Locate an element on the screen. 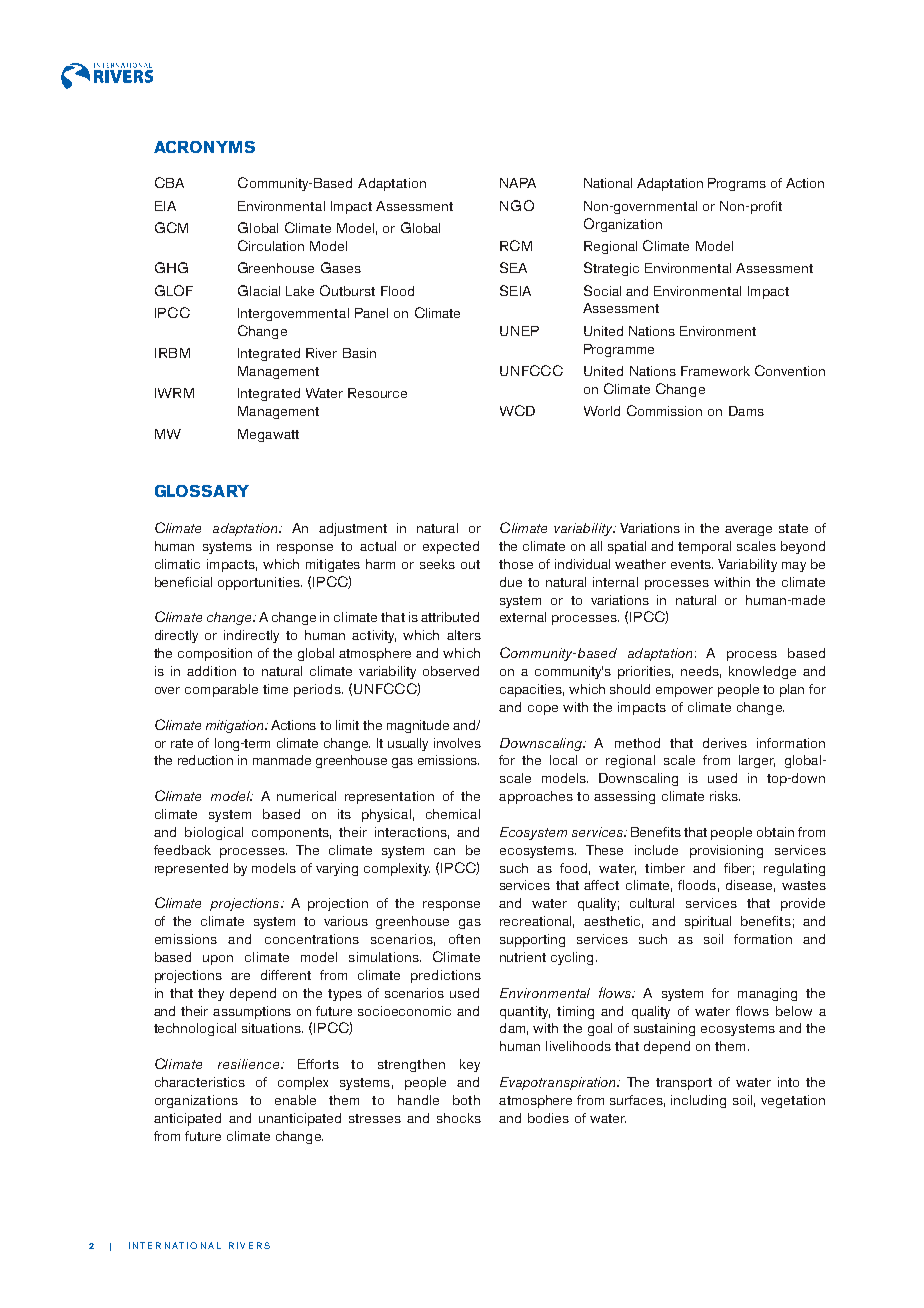 This screenshot has width=924, height=1308. including is located at coordinates (698, 1101).
